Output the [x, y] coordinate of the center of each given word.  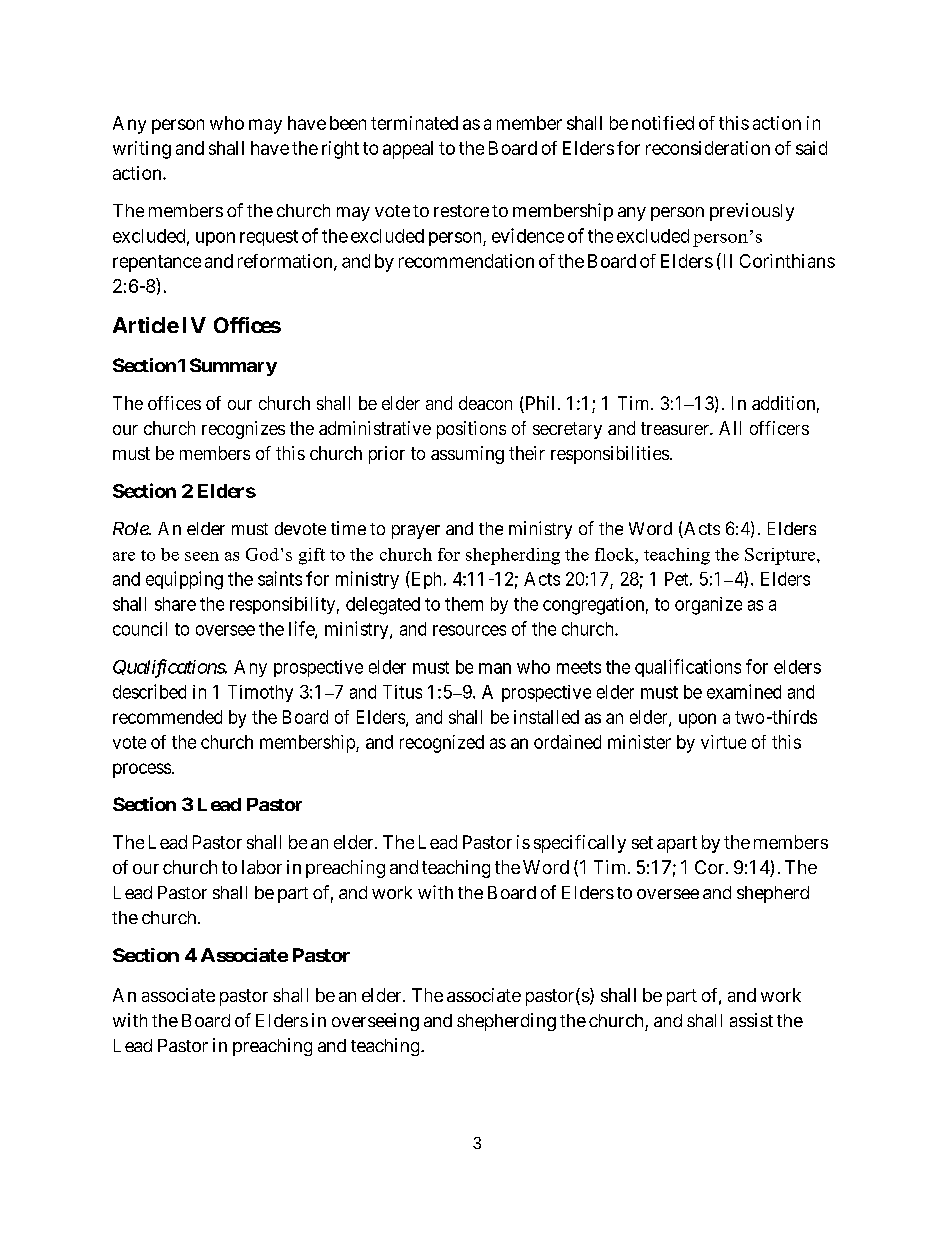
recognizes [243, 430]
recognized [442, 744]
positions [471, 430]
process [142, 770]
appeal [408, 150]
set [642, 842]
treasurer [676, 428]
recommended [167, 717]
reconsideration [708, 148]
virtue [723, 742]
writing [142, 150]
